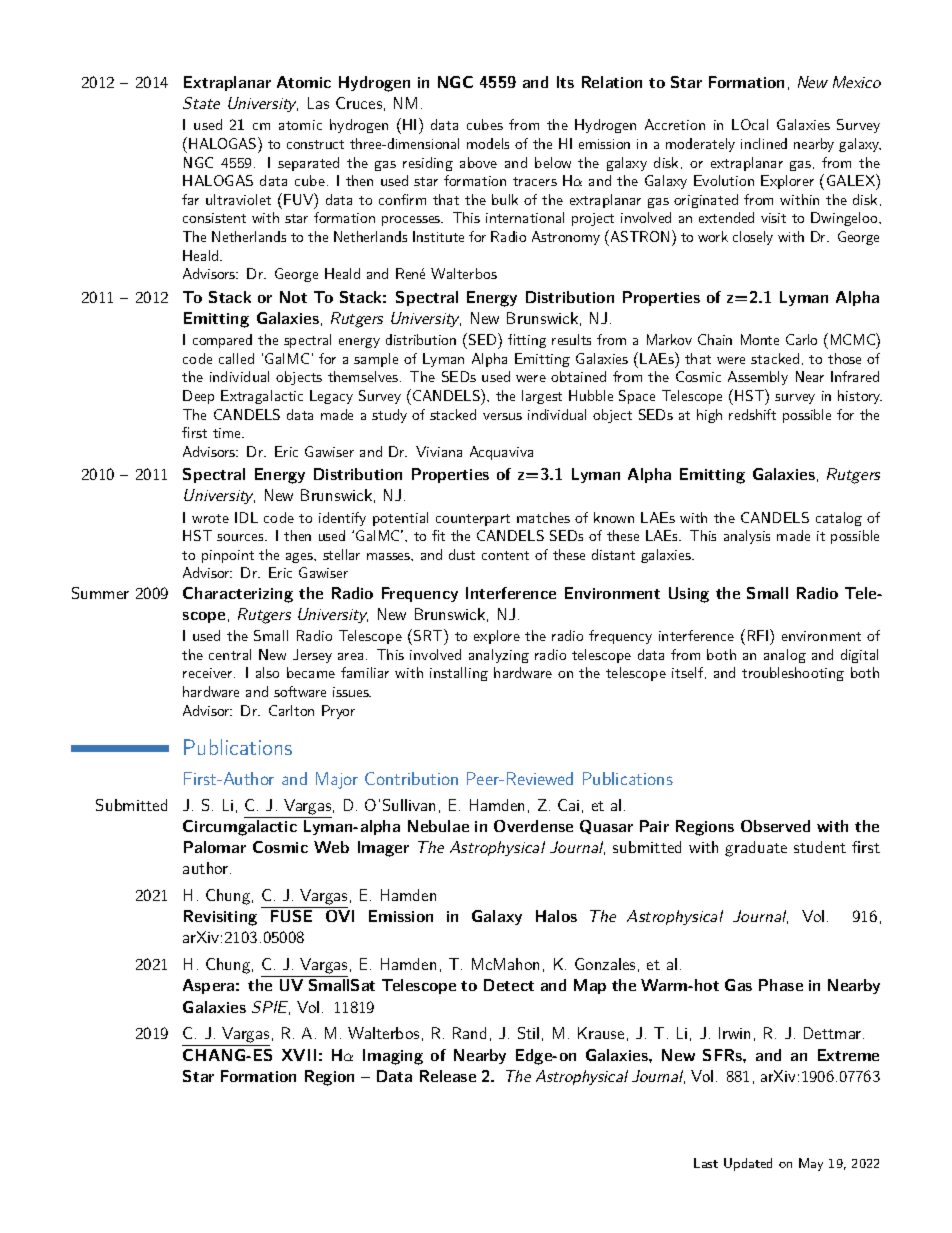 Image resolution: width=952 pixels, height=1233 pixels. I want to click on Release, so click(448, 1076).
